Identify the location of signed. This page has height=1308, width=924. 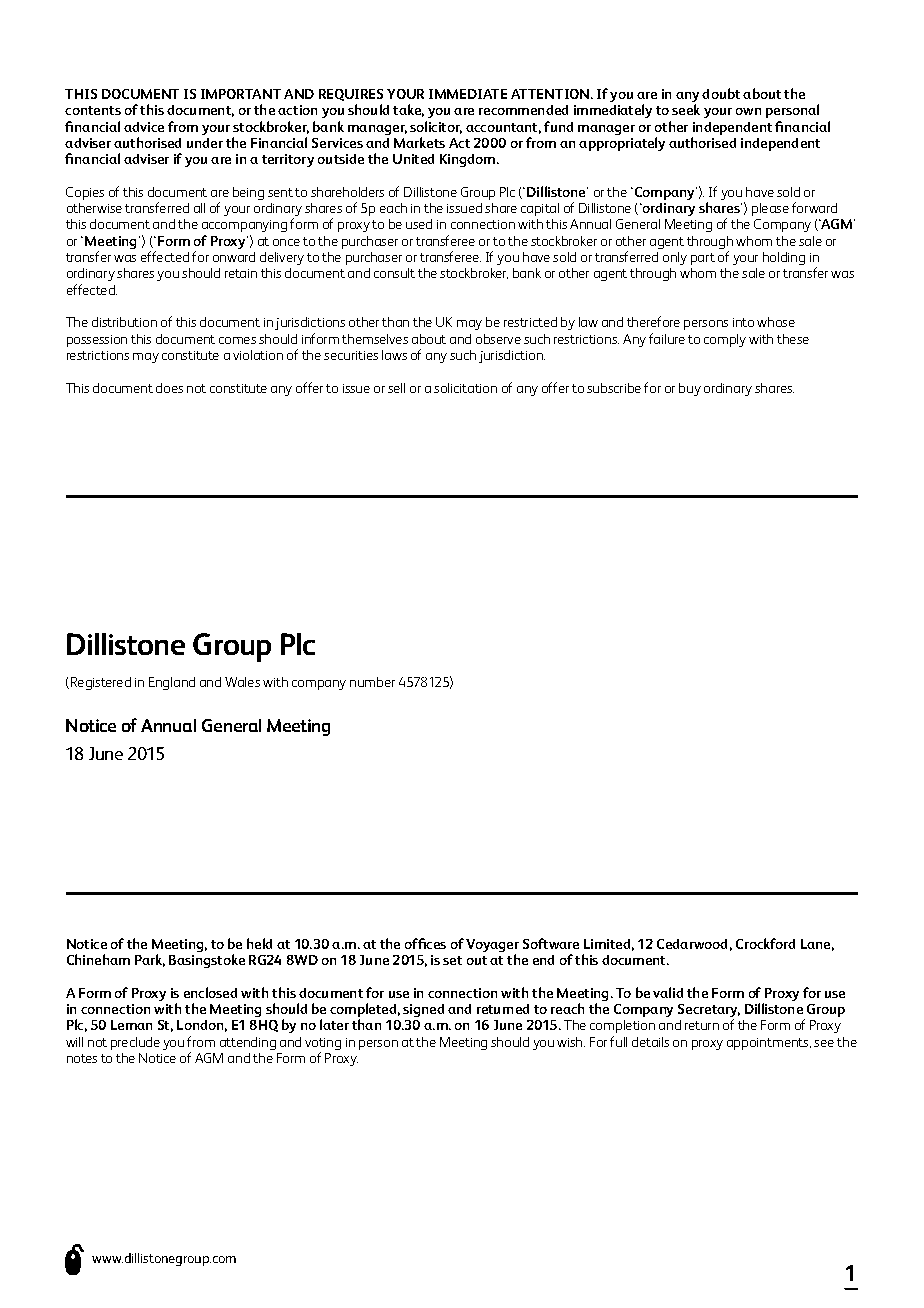
(423, 1010).
